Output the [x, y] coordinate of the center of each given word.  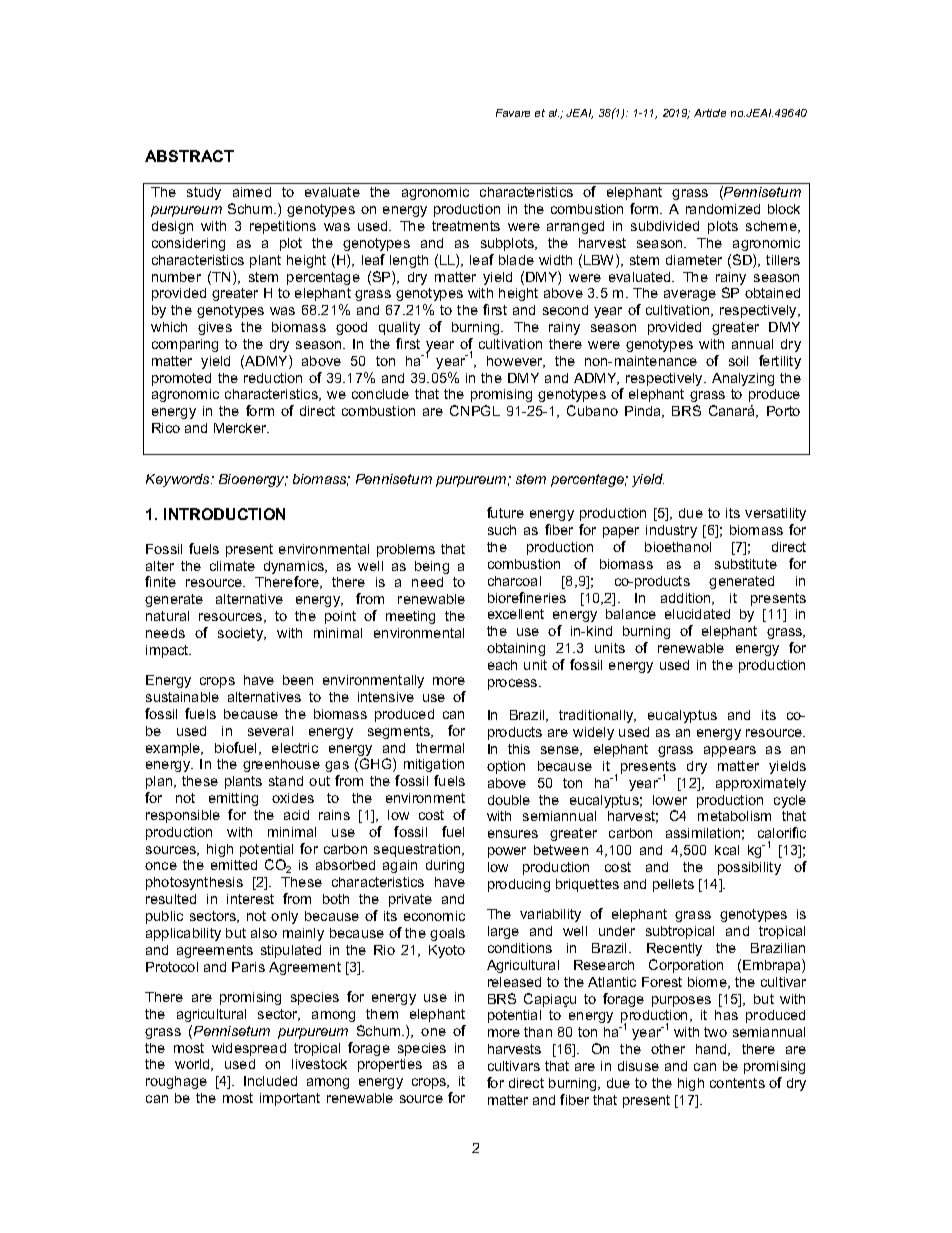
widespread [249, 1049]
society [242, 634]
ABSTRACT [189, 156]
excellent [516, 614]
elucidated [697, 614]
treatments [466, 226]
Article [710, 113]
